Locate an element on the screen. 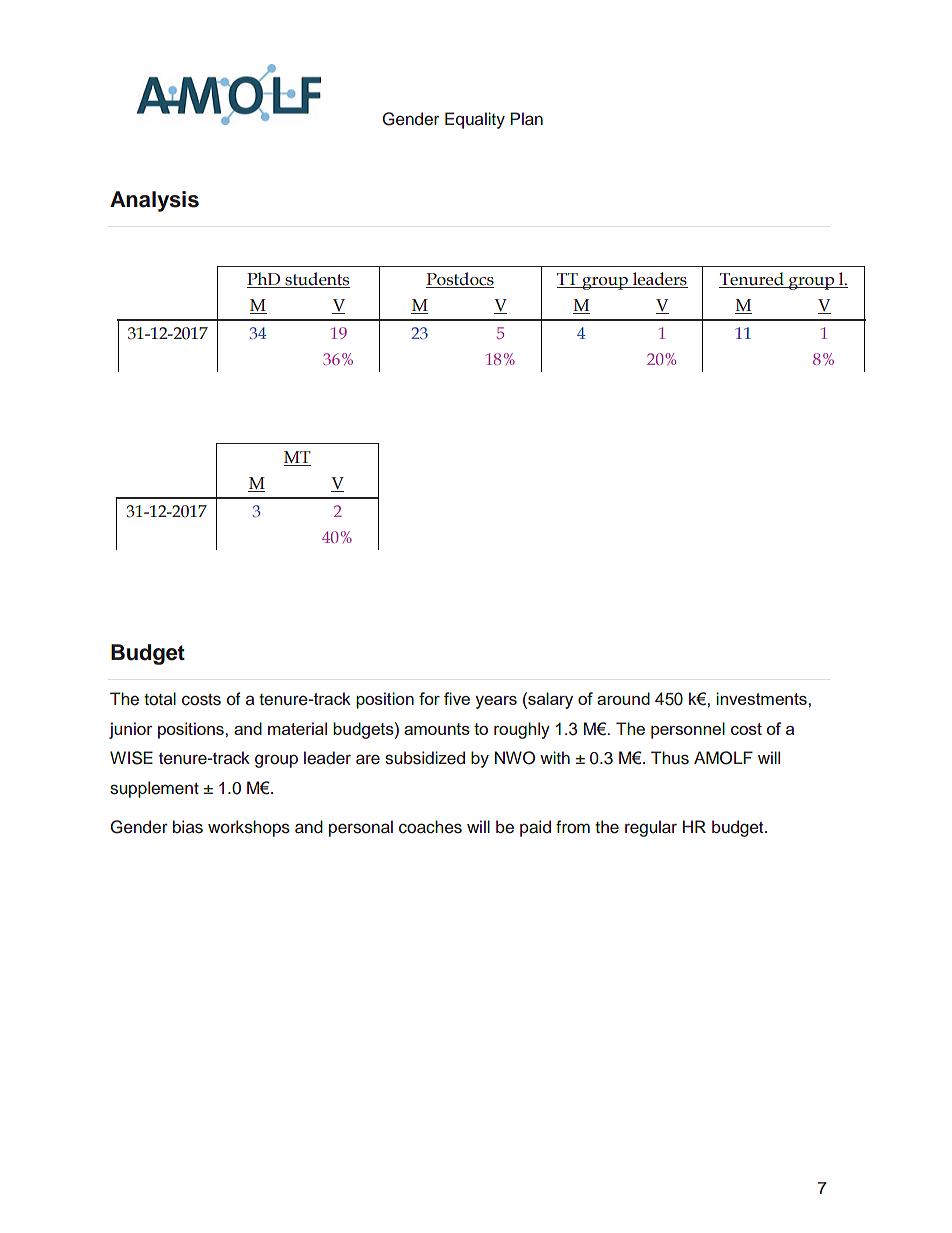 The height and width of the screenshot is (1233, 952). Postdocs is located at coordinates (460, 280).
